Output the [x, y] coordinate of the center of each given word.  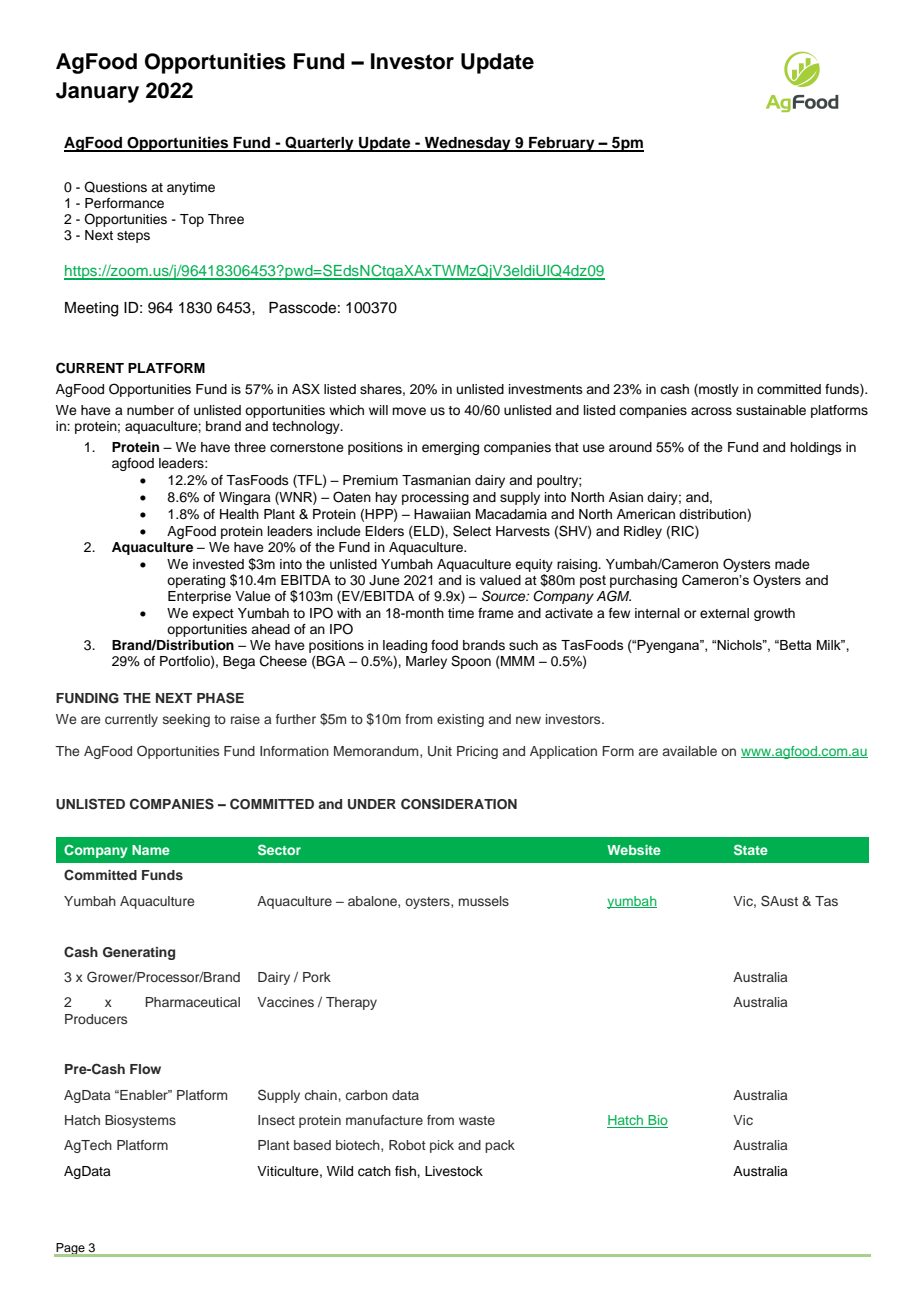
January [97, 92]
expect [213, 615]
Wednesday [468, 144]
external [724, 613]
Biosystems [140, 1121]
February [562, 144]
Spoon [471, 662]
